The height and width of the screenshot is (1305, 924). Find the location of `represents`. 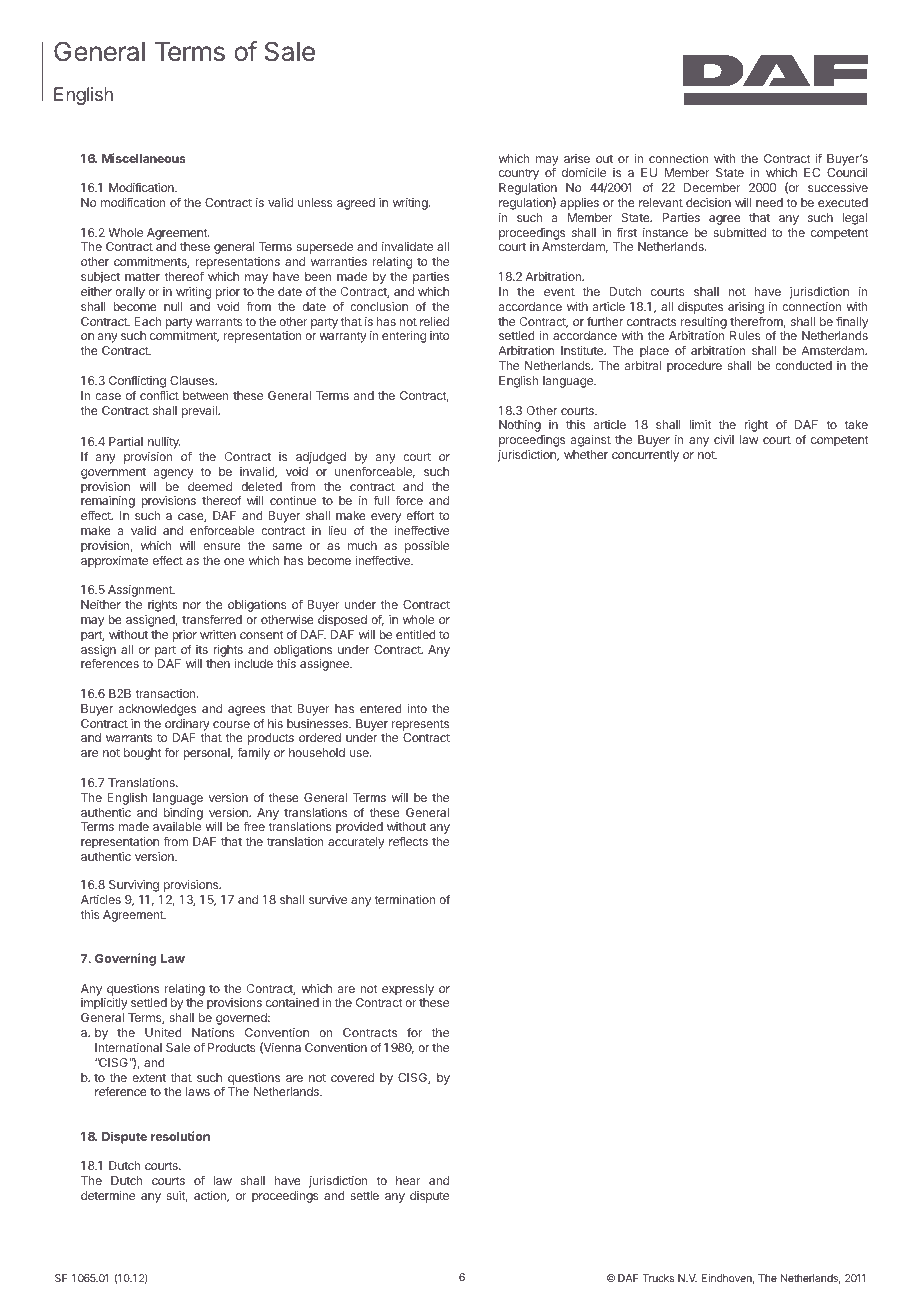

represents is located at coordinates (420, 725).
